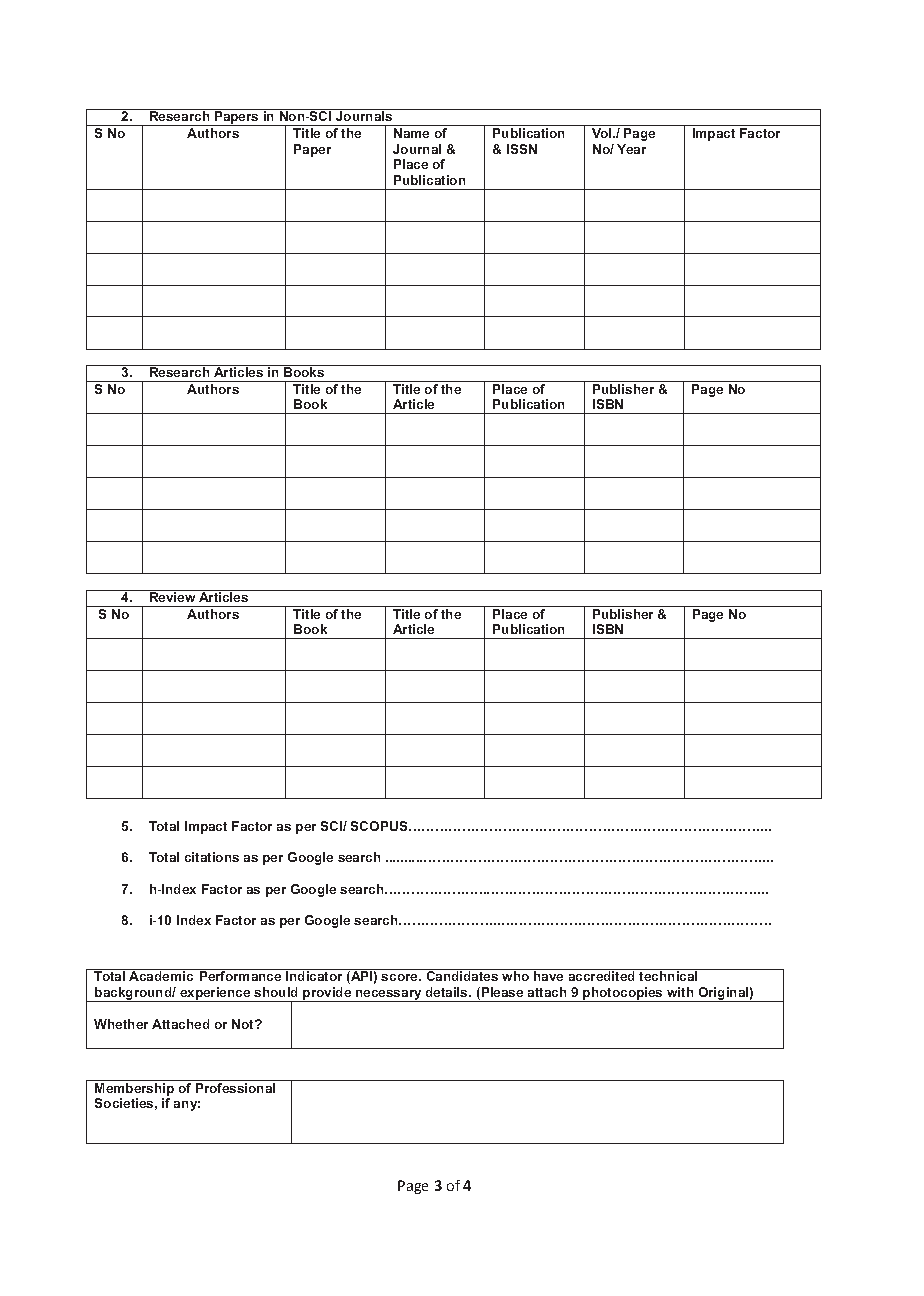 Image resolution: width=924 pixels, height=1296 pixels. I want to click on necessary, so click(389, 996).
